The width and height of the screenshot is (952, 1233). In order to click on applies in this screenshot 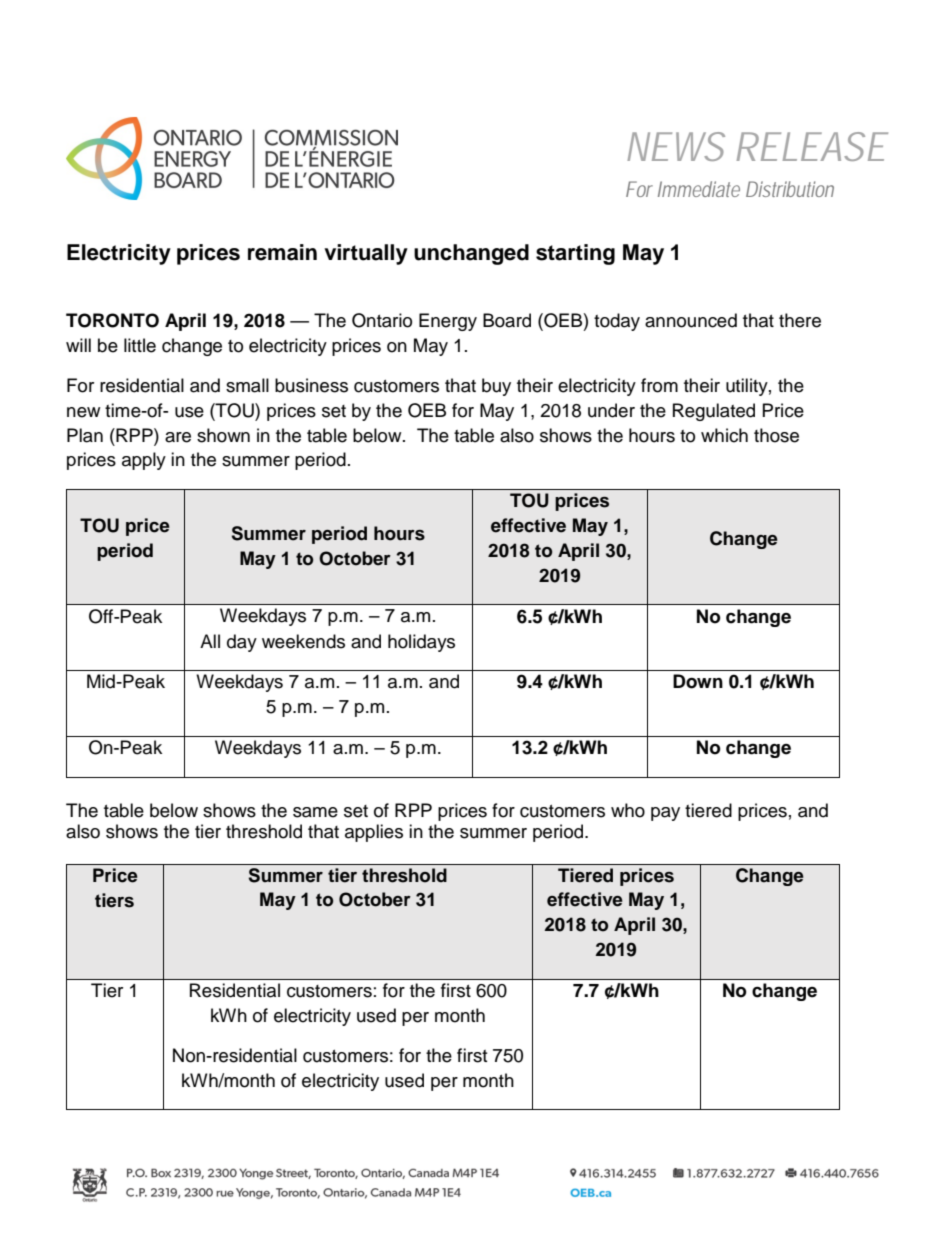, I will do `click(374, 833)`.
